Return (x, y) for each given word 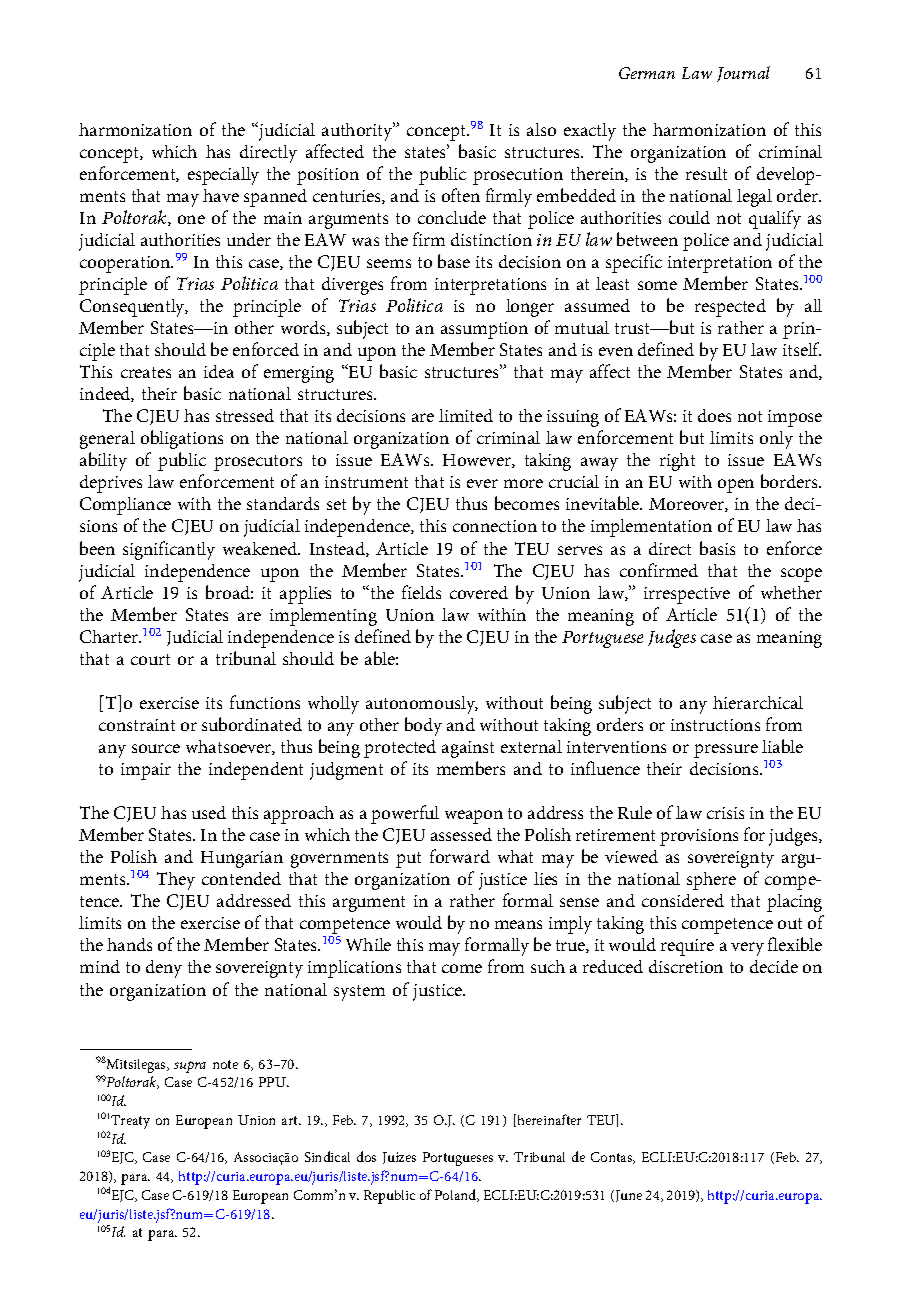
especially (223, 176)
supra (190, 1067)
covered (479, 592)
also (541, 129)
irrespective (687, 595)
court (150, 659)
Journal (743, 74)
